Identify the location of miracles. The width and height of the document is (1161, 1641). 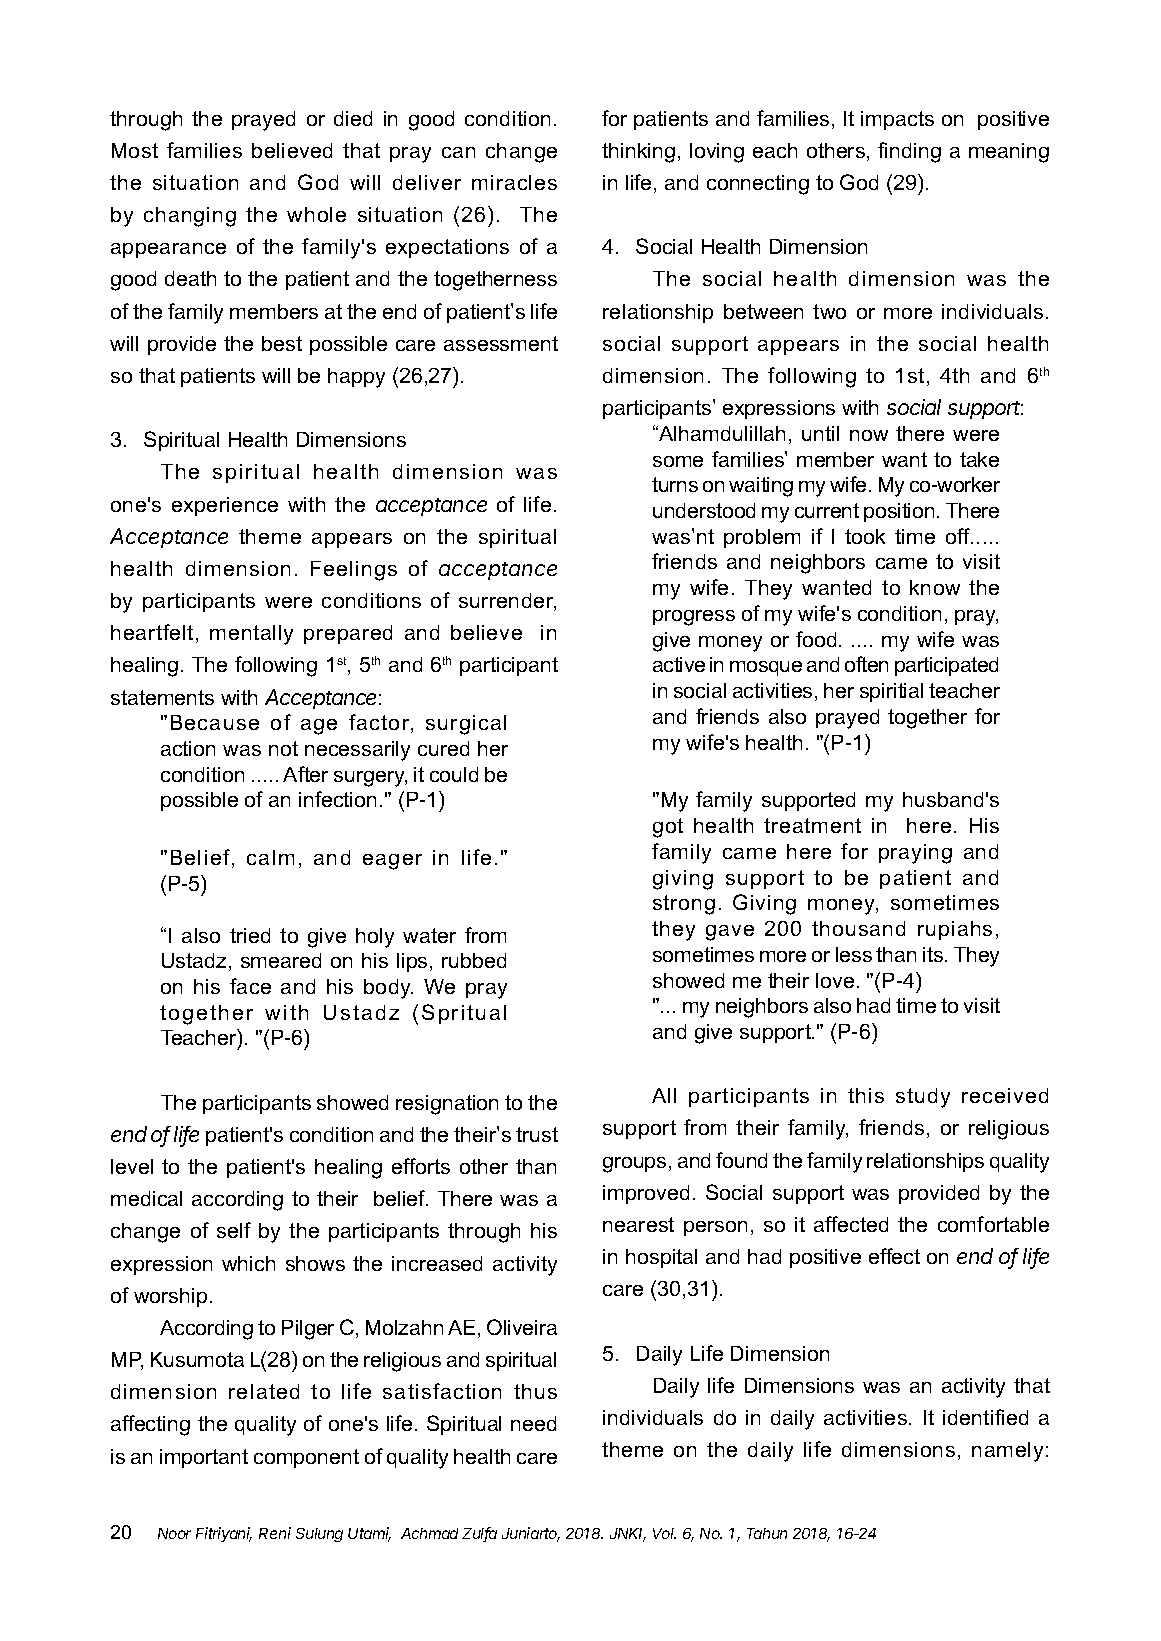
(514, 182).
